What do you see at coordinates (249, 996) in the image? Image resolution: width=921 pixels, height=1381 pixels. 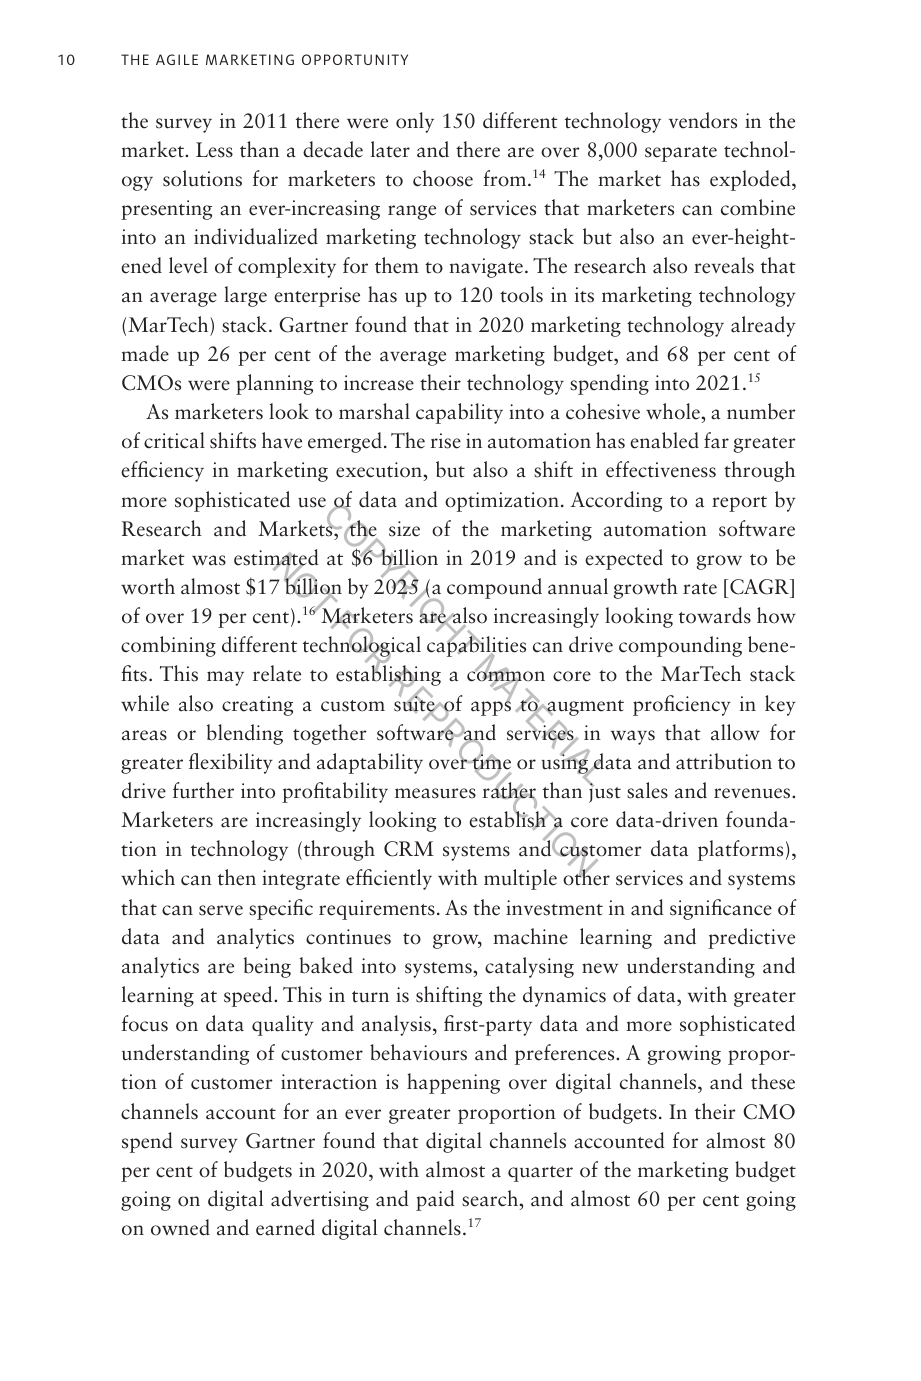 I see `speed` at bounding box center [249, 996].
